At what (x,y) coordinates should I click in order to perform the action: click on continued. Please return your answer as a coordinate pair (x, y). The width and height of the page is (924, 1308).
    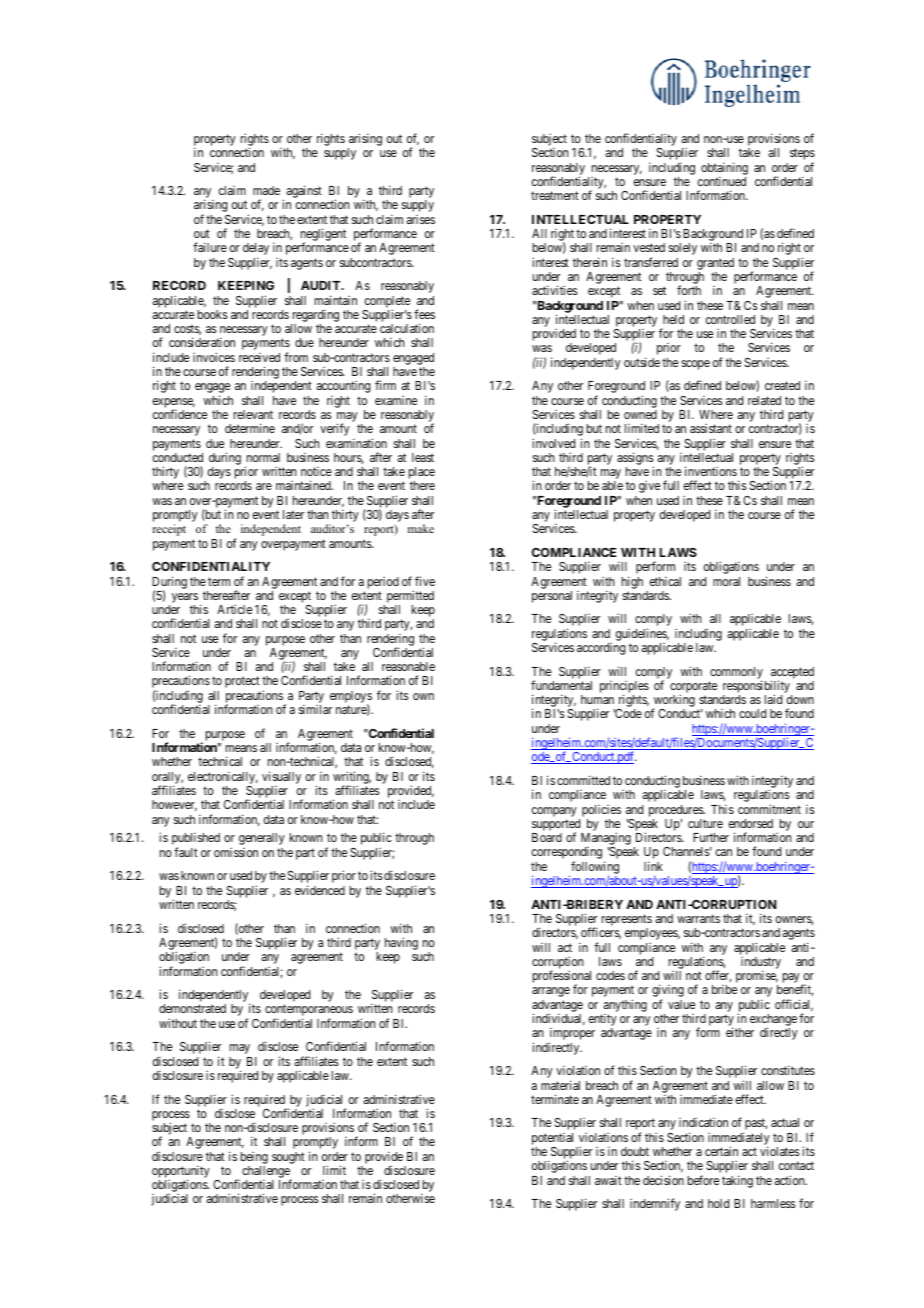
    Looking at the image, I should click on (722, 181).
